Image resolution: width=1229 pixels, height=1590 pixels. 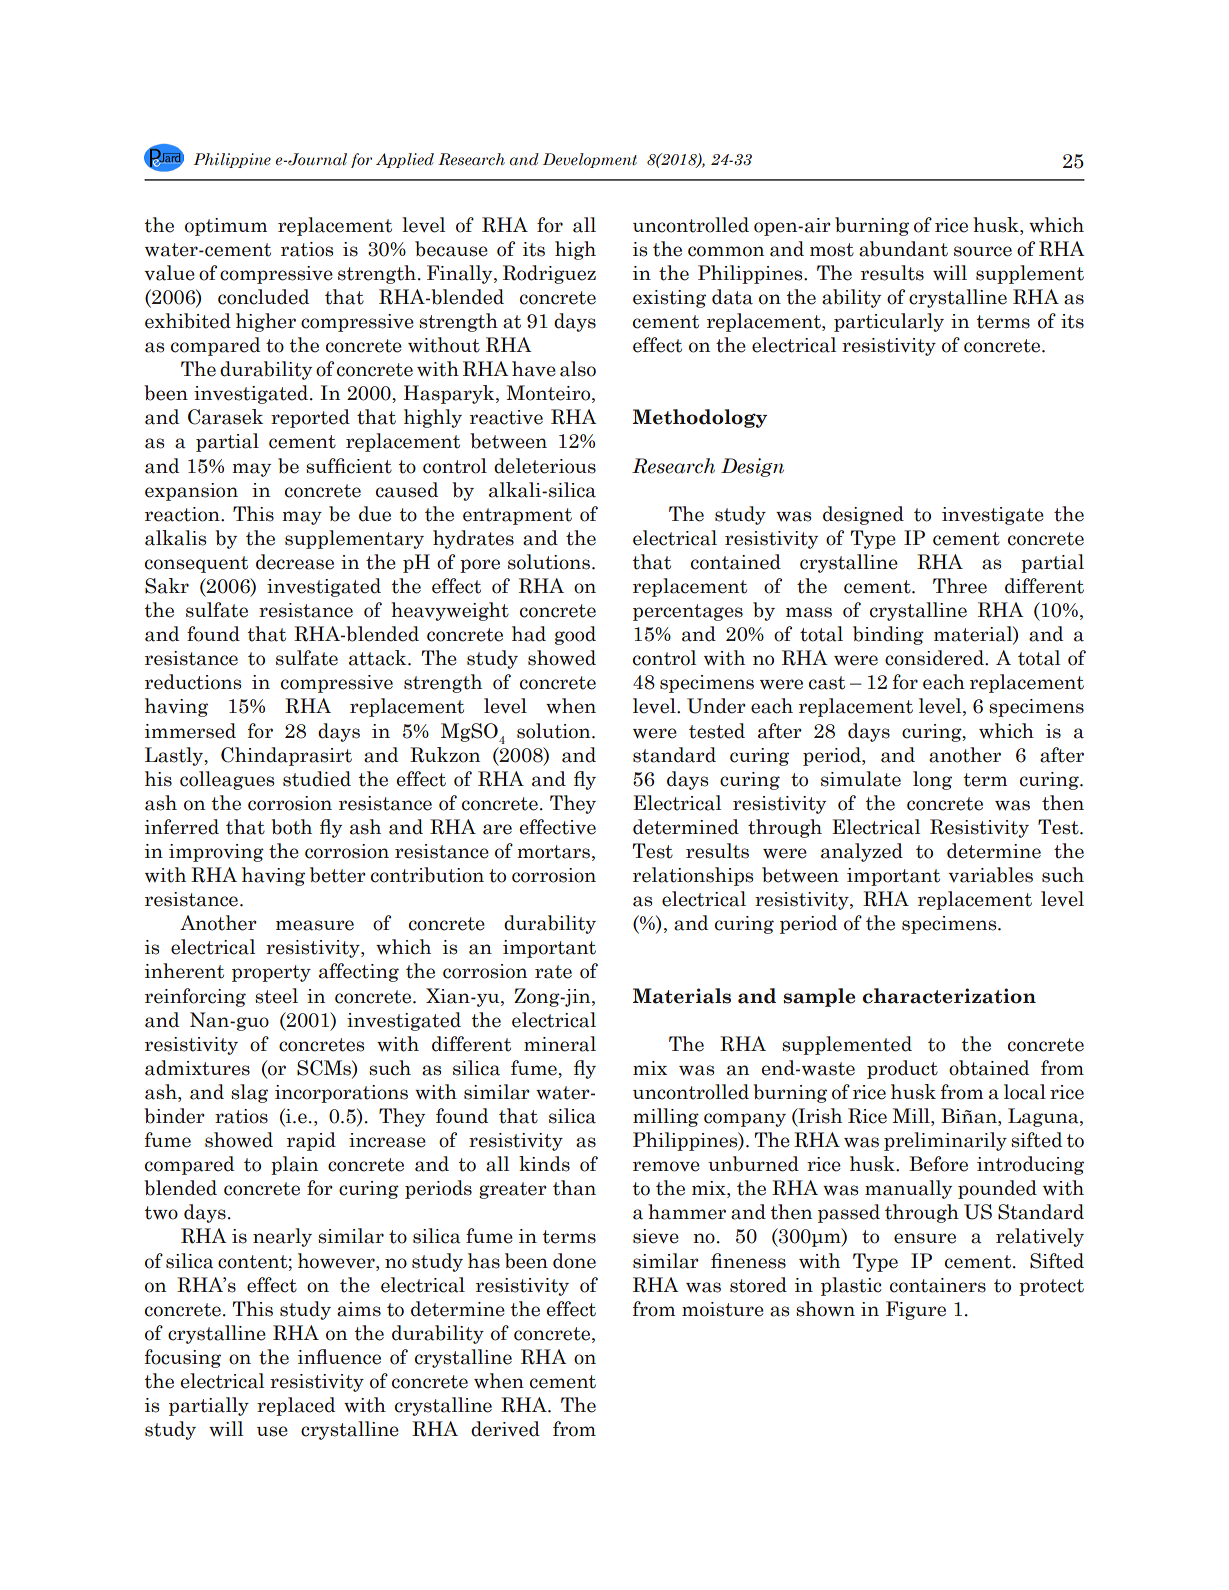 What do you see at coordinates (263, 297) in the screenshot?
I see `concluded` at bounding box center [263, 297].
